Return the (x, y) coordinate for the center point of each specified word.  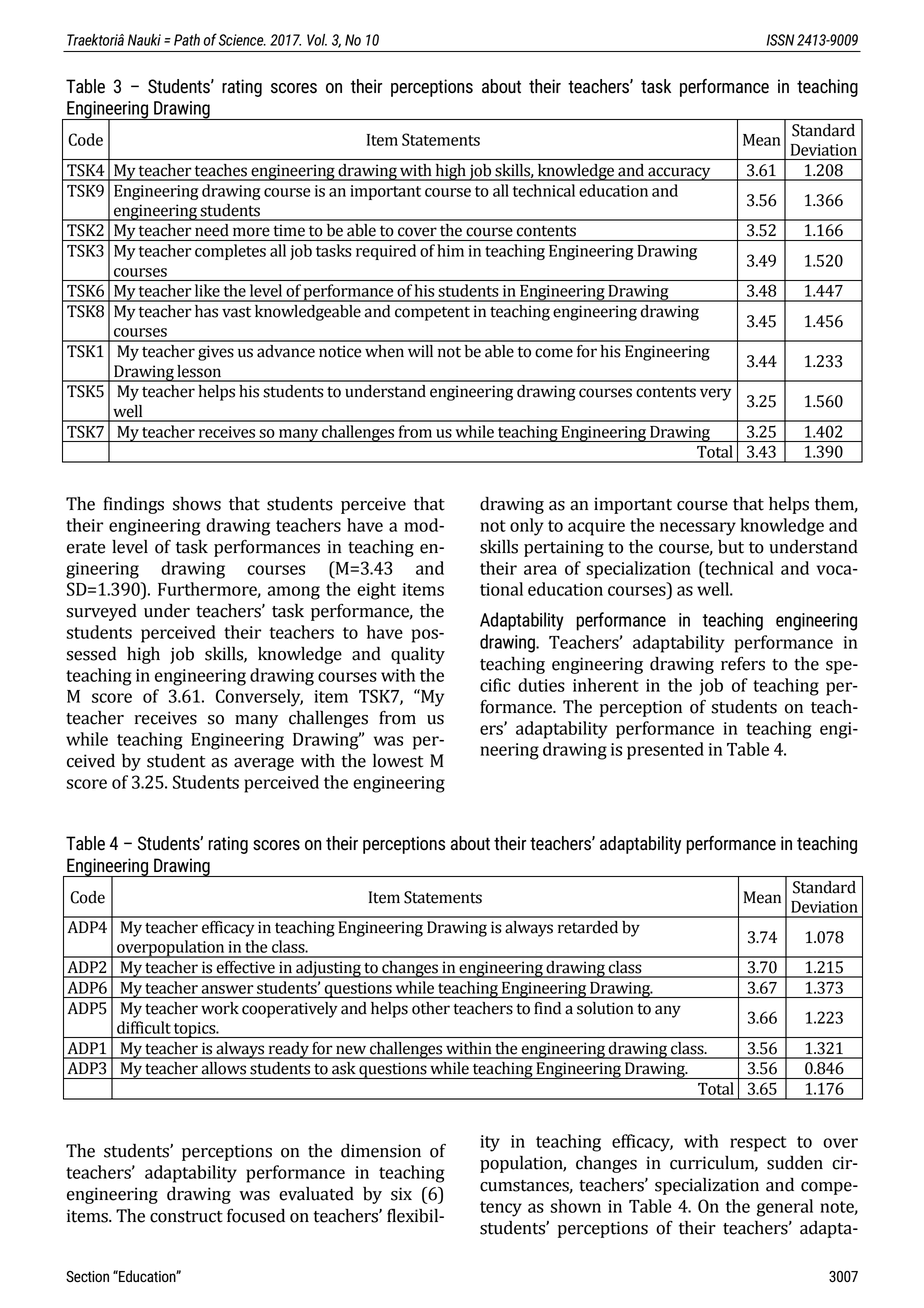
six (401, 1194)
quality (418, 655)
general (785, 1208)
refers (743, 663)
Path (187, 40)
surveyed (101, 612)
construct (186, 1217)
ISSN (780, 40)
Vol (317, 40)
